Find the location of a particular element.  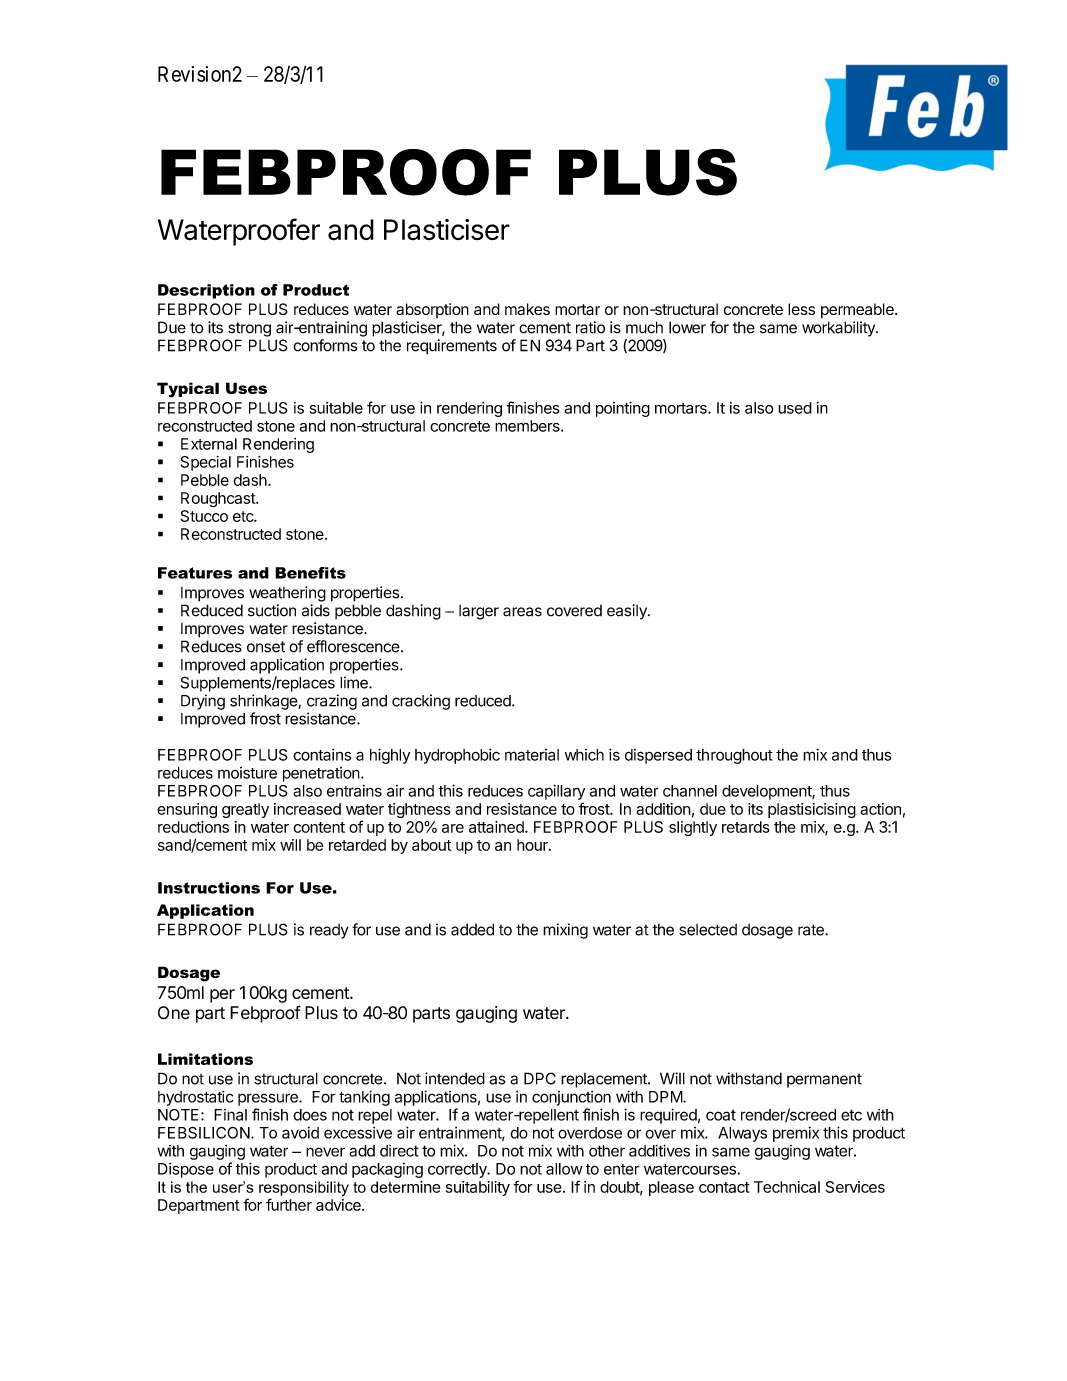

rate is located at coordinates (812, 930).
